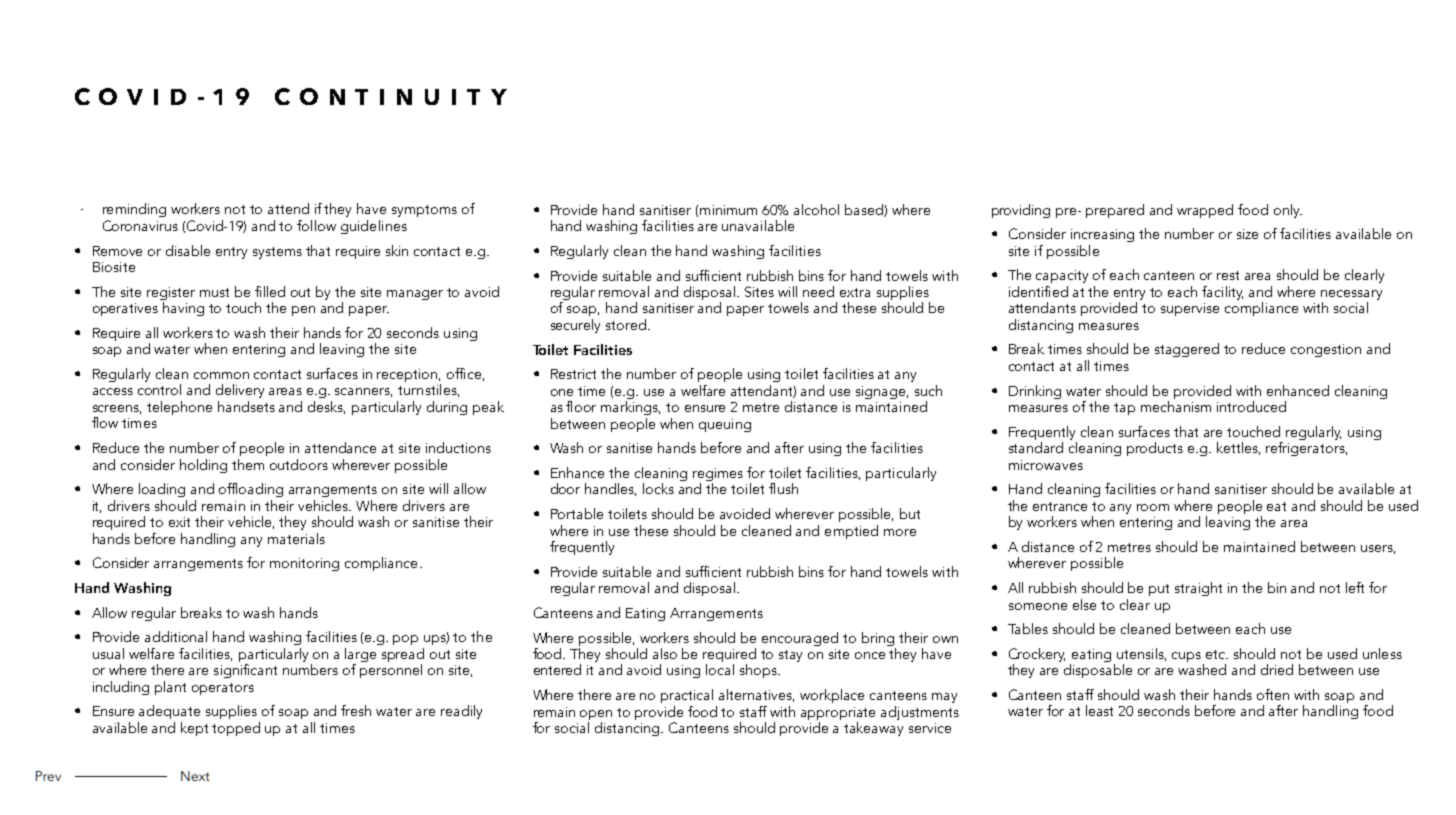  I want to click on desks, so click(326, 407).
